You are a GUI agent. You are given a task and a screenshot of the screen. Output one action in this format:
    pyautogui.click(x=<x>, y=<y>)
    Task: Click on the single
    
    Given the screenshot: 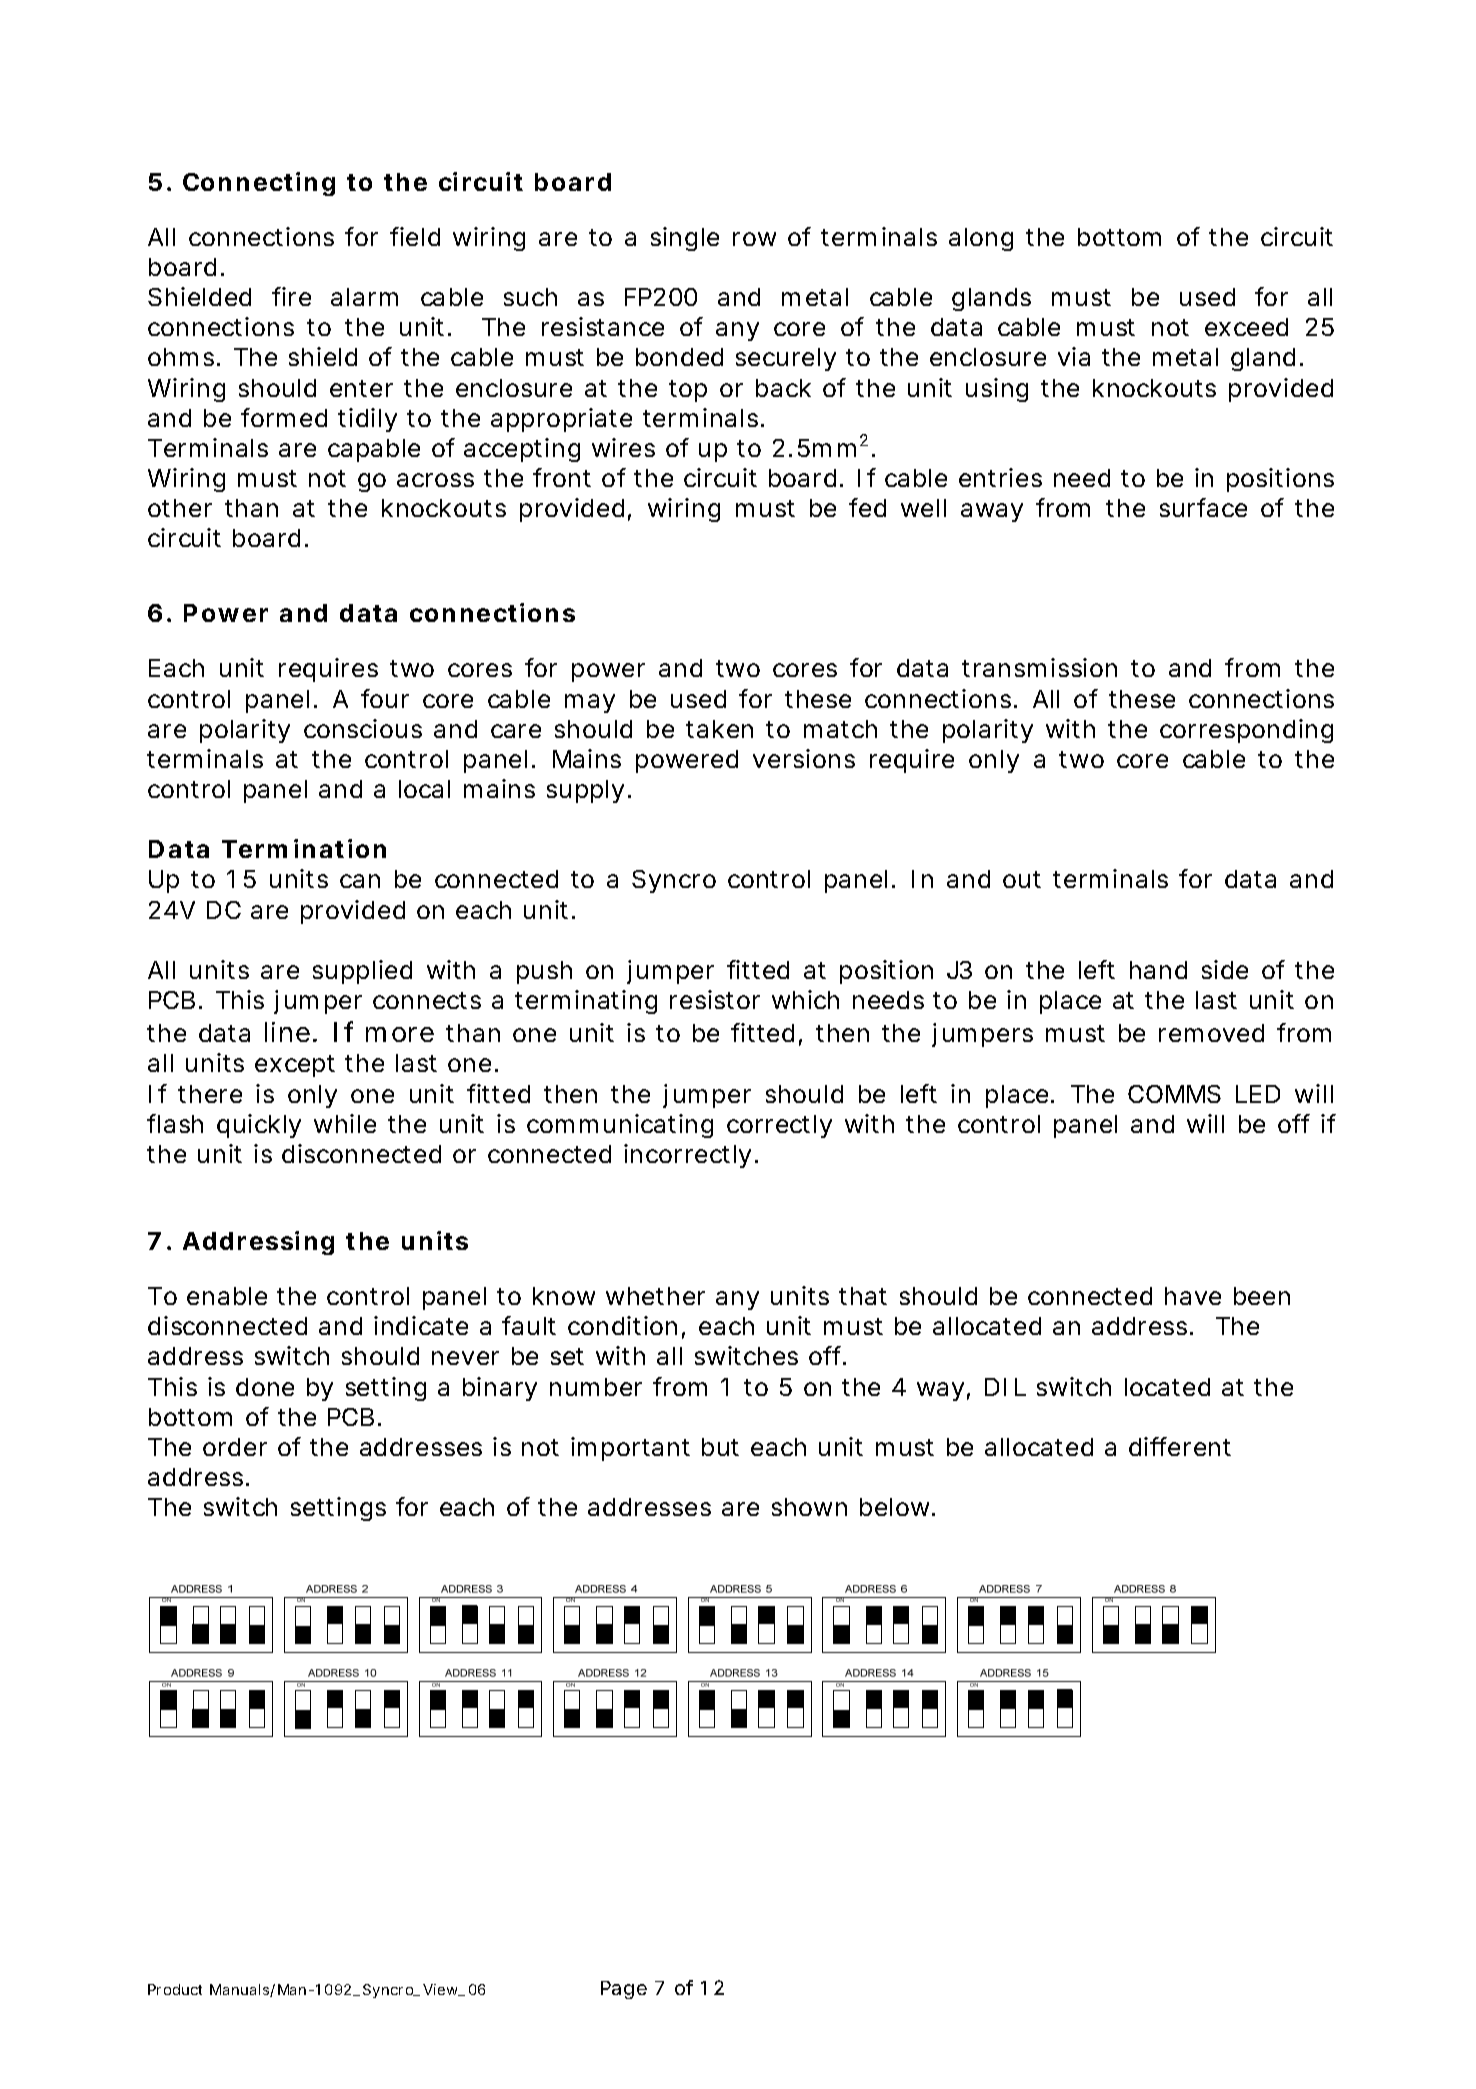 What is the action you would take?
    pyautogui.click(x=685, y=239)
